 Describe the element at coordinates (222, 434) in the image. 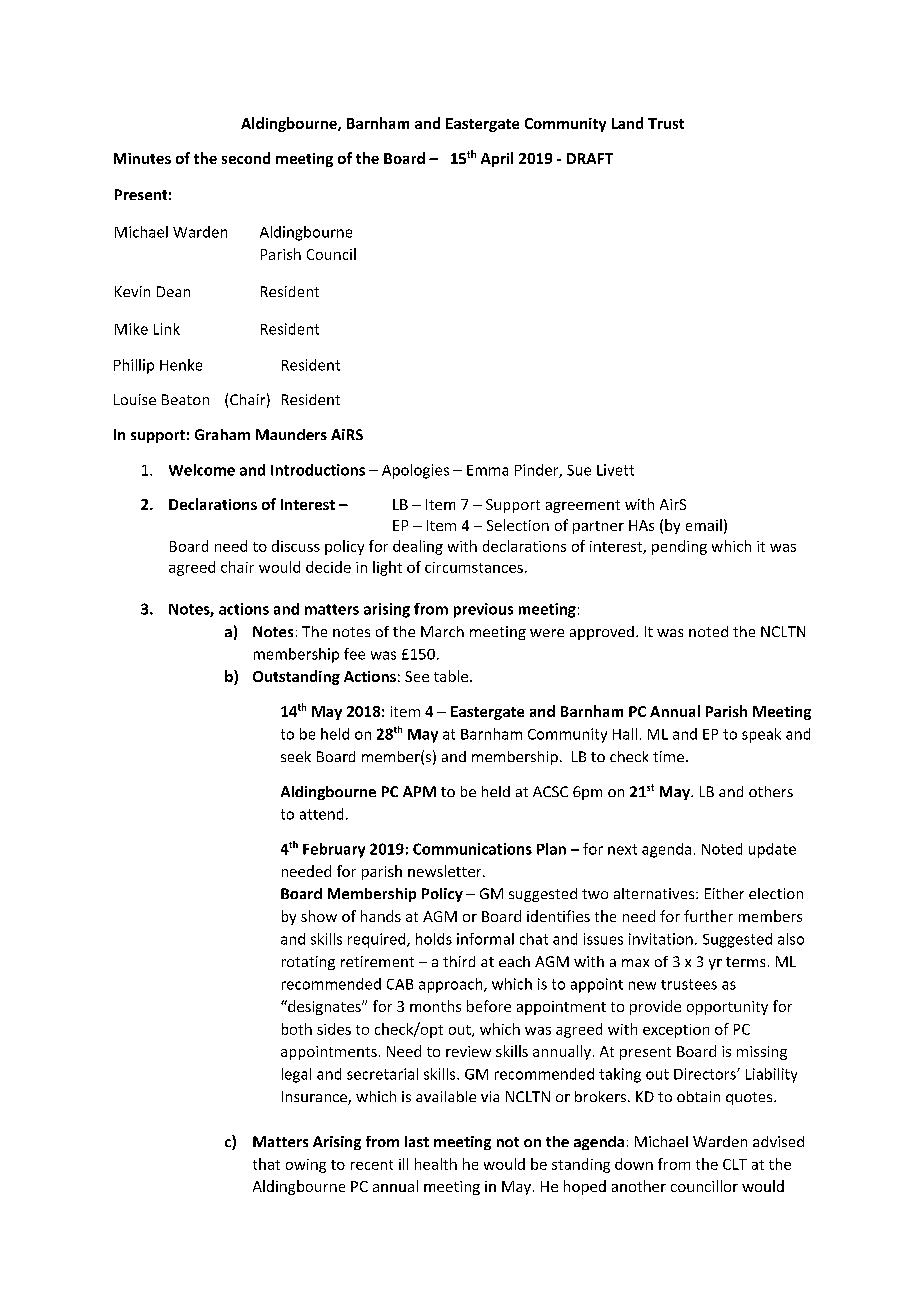

I see `Graham` at that location.
